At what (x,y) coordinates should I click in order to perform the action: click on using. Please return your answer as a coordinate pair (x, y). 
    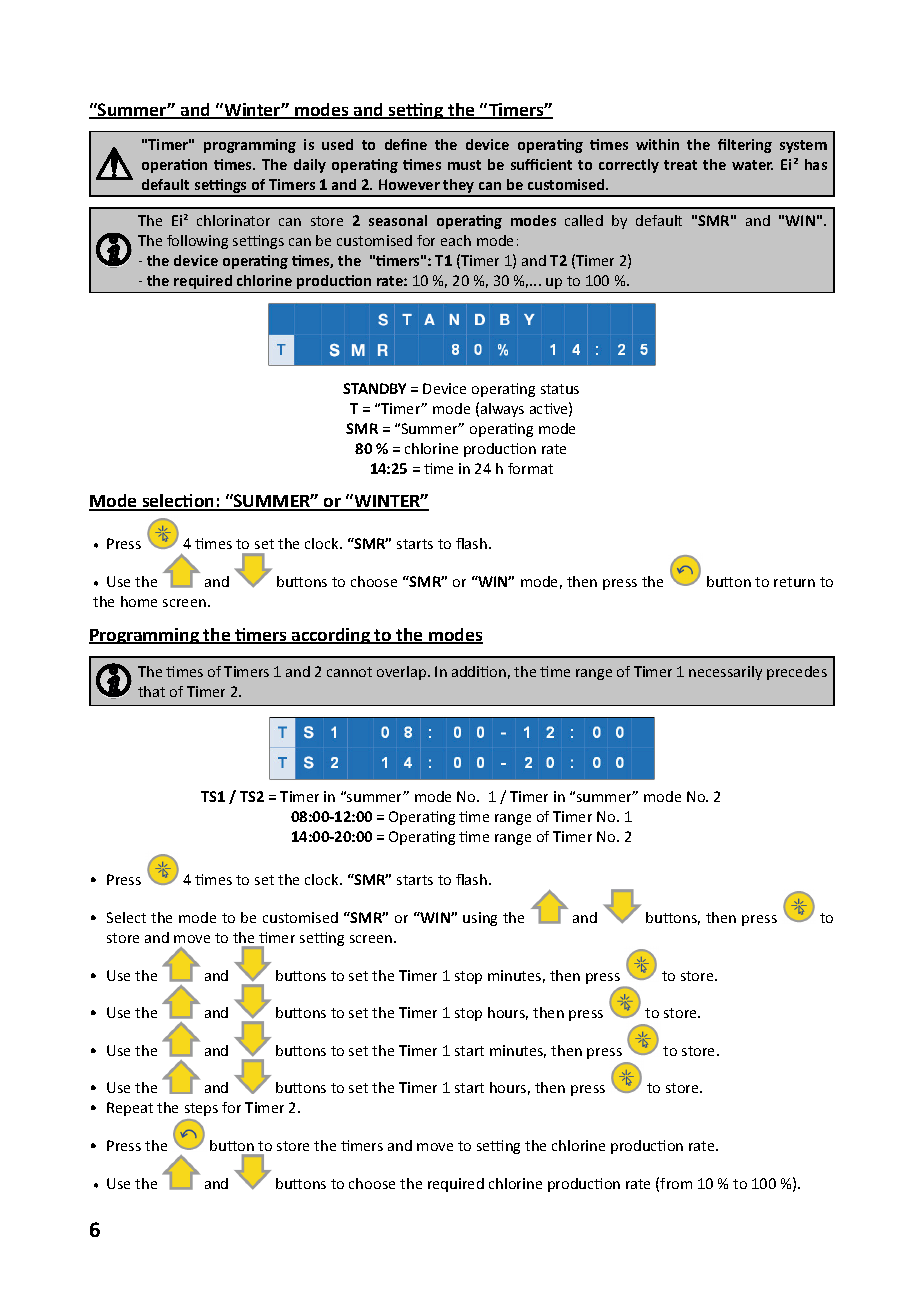
    Looking at the image, I should click on (480, 919).
